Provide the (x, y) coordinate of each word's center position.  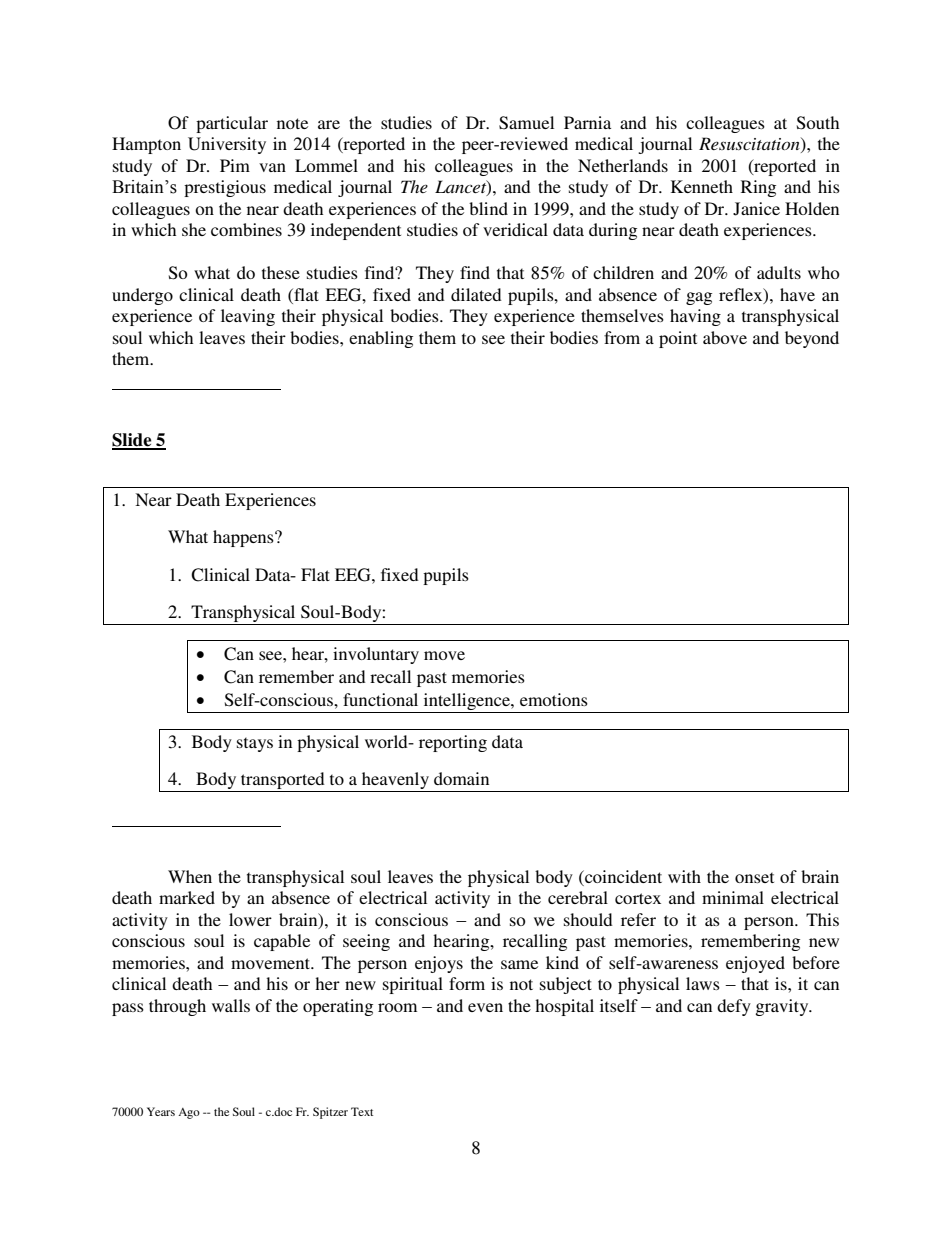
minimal (733, 897)
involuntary (376, 655)
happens (244, 538)
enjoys (439, 964)
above (725, 337)
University (227, 145)
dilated (476, 294)
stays (255, 744)
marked (187, 897)
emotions (554, 699)
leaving (248, 317)
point (678, 339)
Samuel (526, 123)
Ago (189, 1113)
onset (754, 877)
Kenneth (702, 186)
